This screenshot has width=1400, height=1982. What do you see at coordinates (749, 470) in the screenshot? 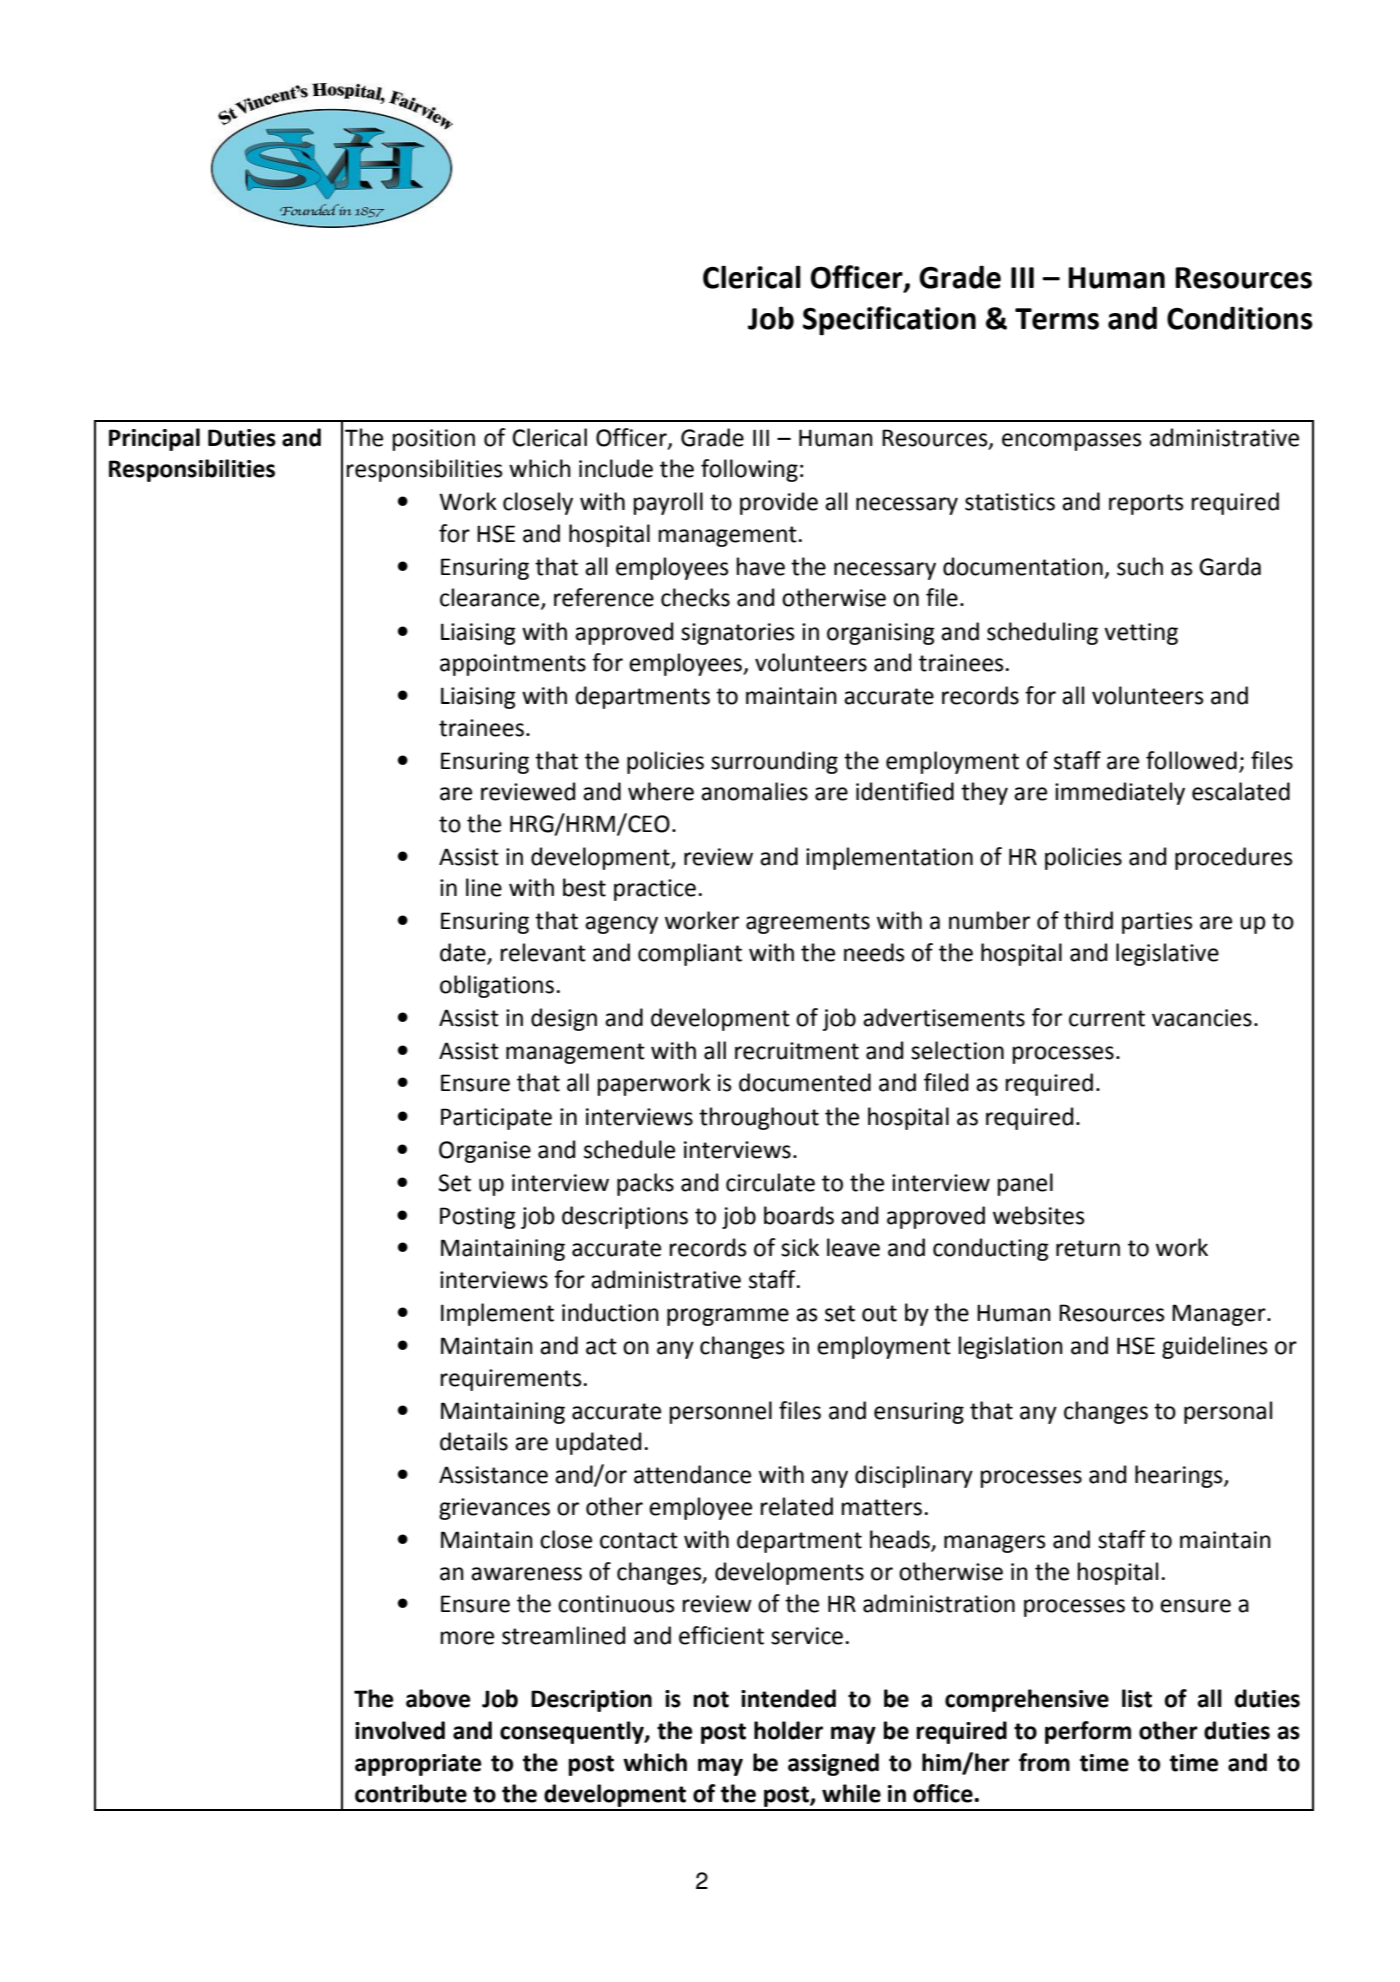
I see `following` at bounding box center [749, 470].
